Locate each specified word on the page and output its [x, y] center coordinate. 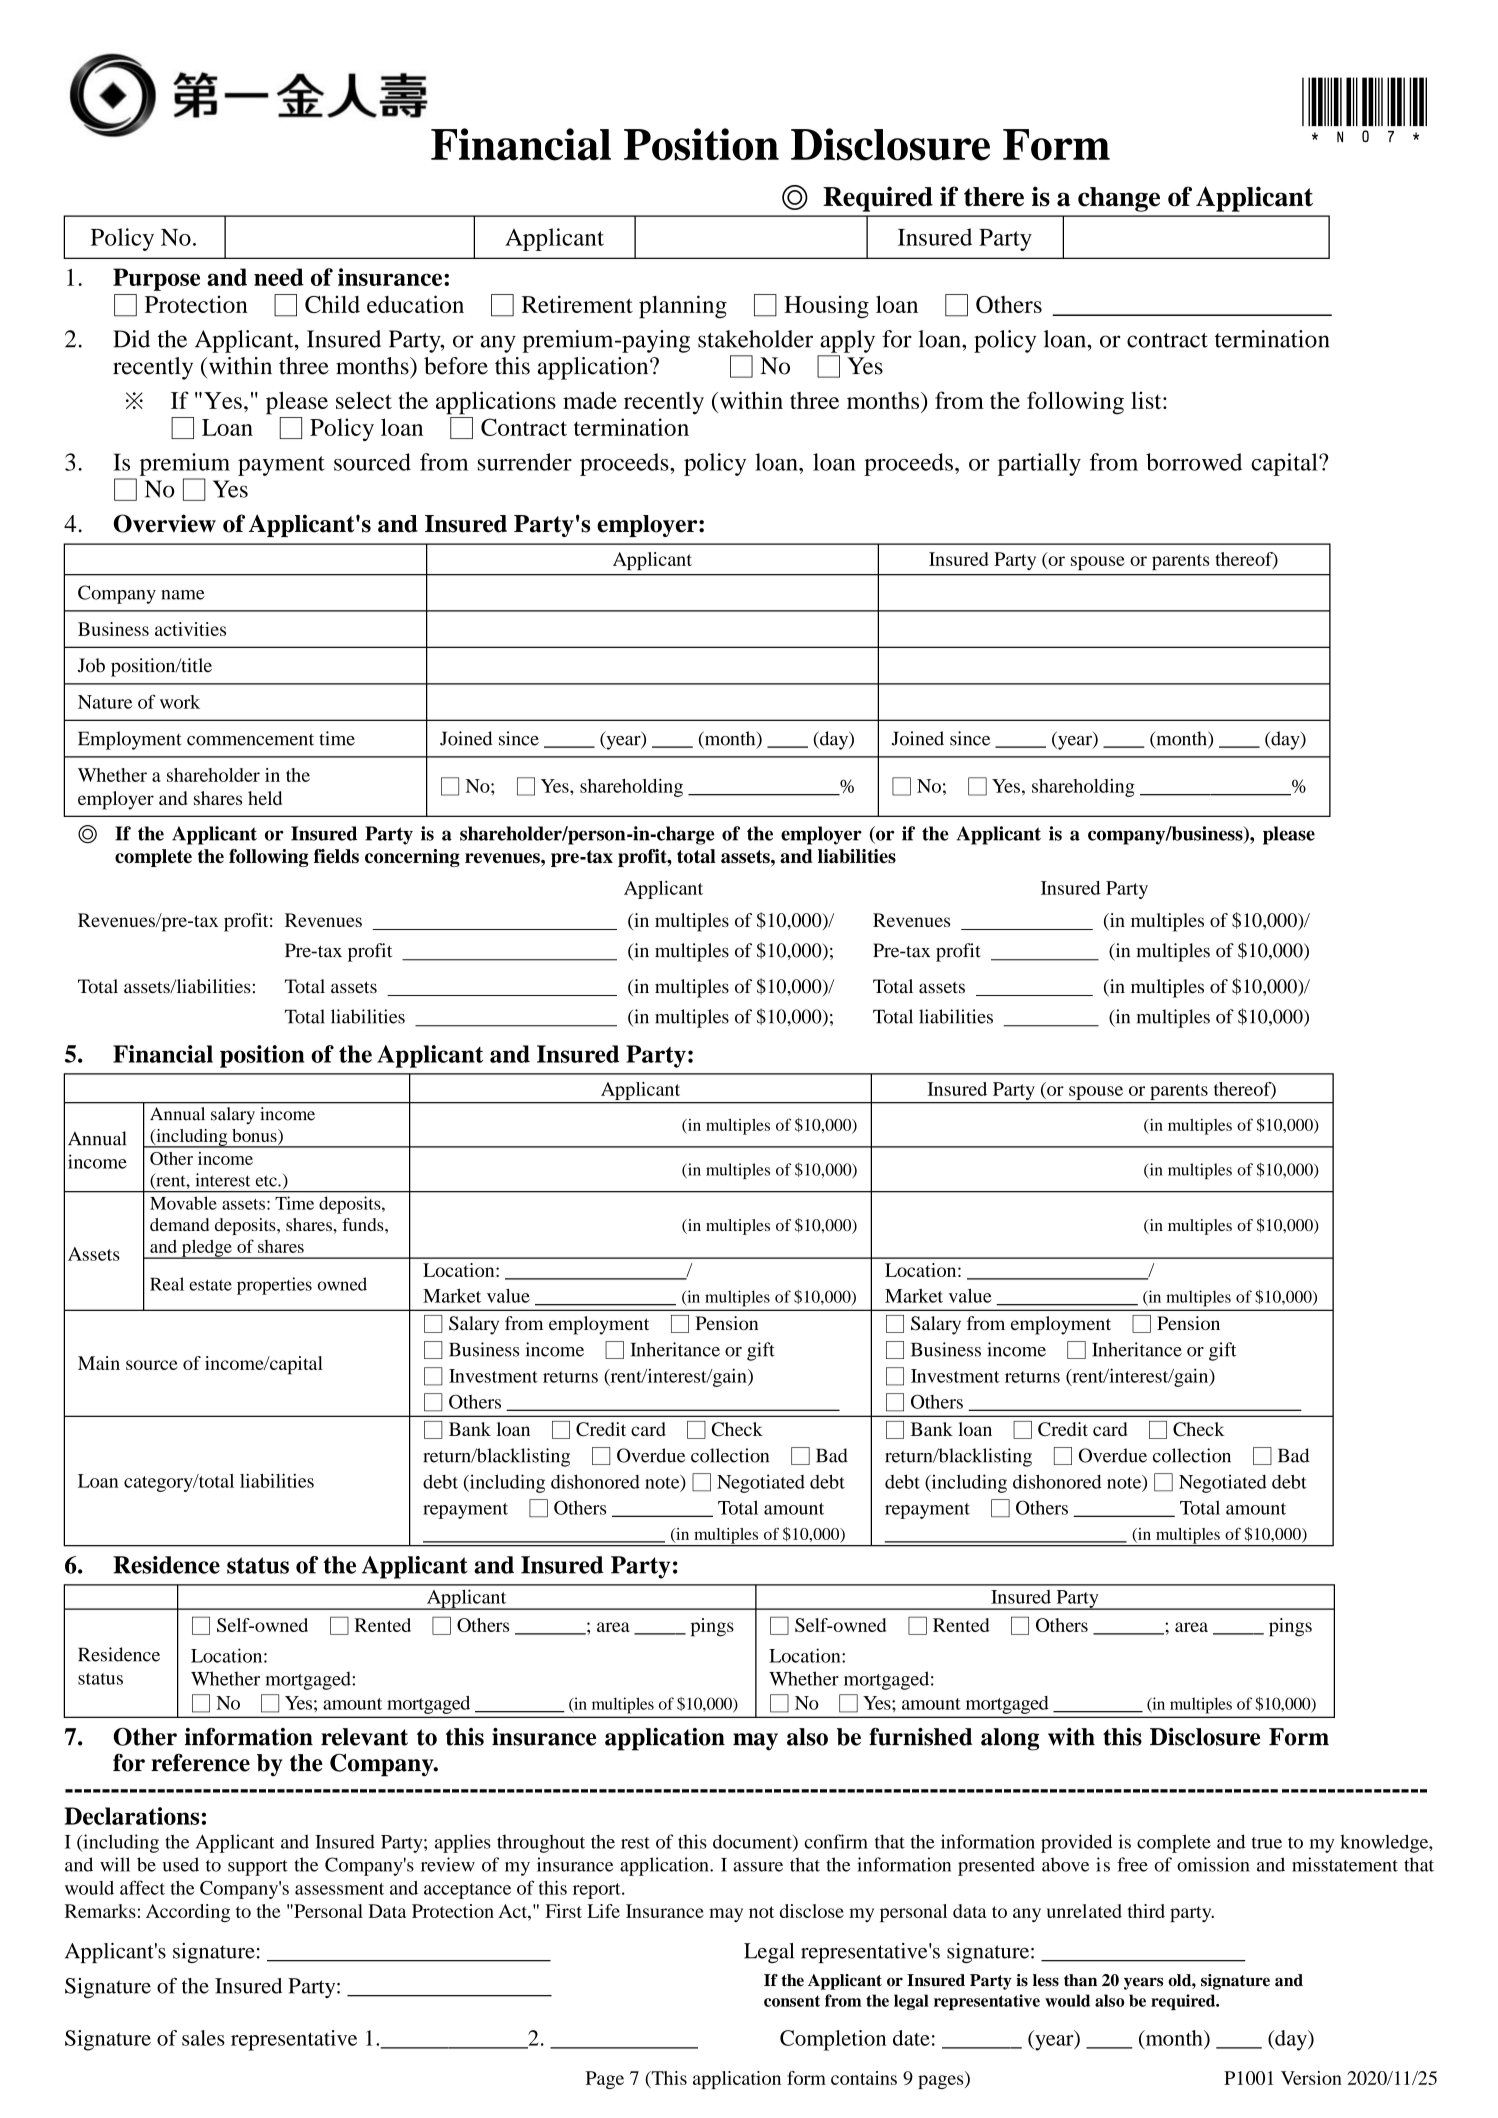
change [1119, 199]
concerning [412, 858]
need [279, 277]
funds [364, 1224]
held [265, 798]
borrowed [1194, 462]
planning [683, 307]
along [1010, 1739]
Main [99, 1363]
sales [203, 2038]
